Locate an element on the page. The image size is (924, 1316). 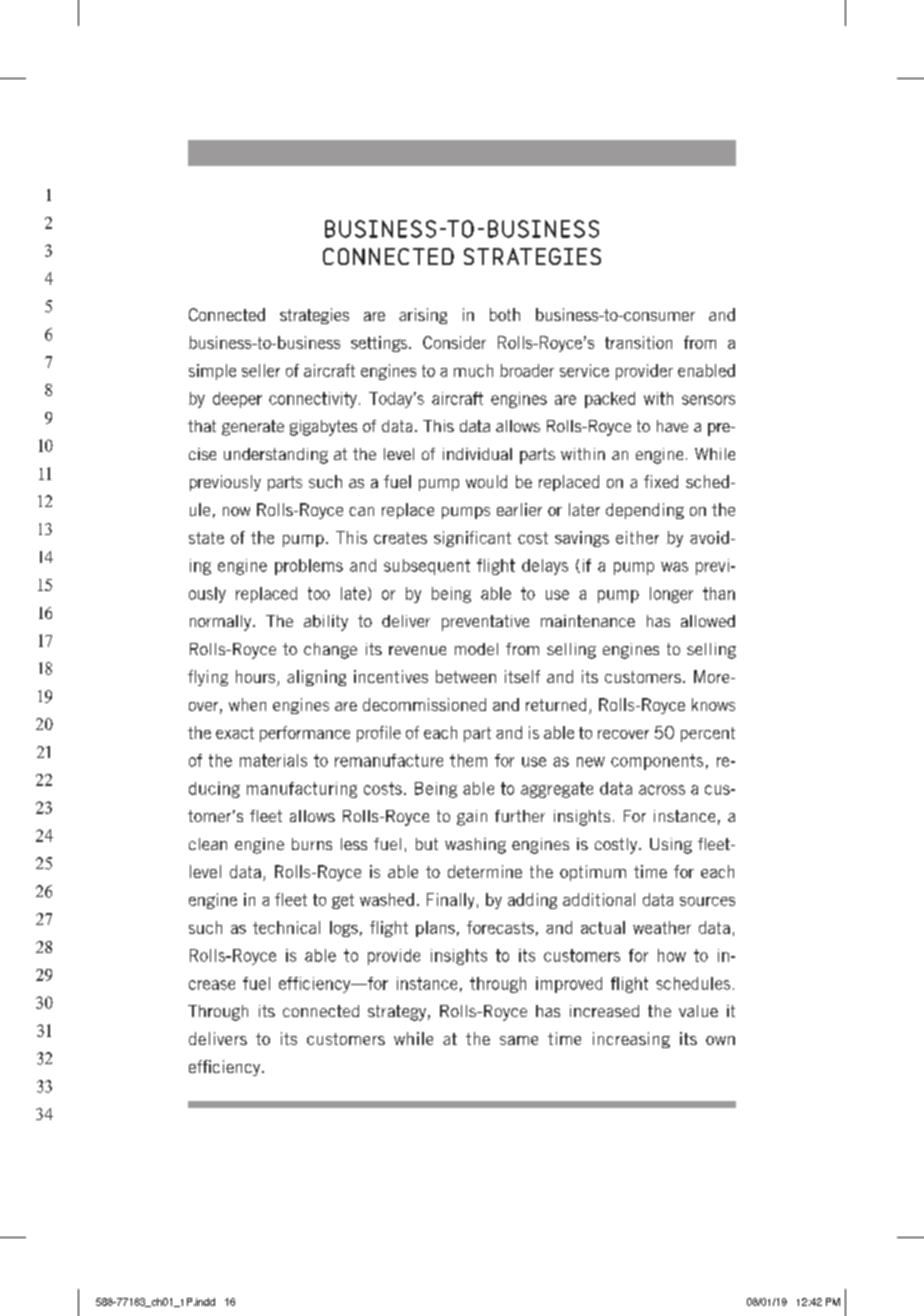
increasing is located at coordinates (631, 1040).
